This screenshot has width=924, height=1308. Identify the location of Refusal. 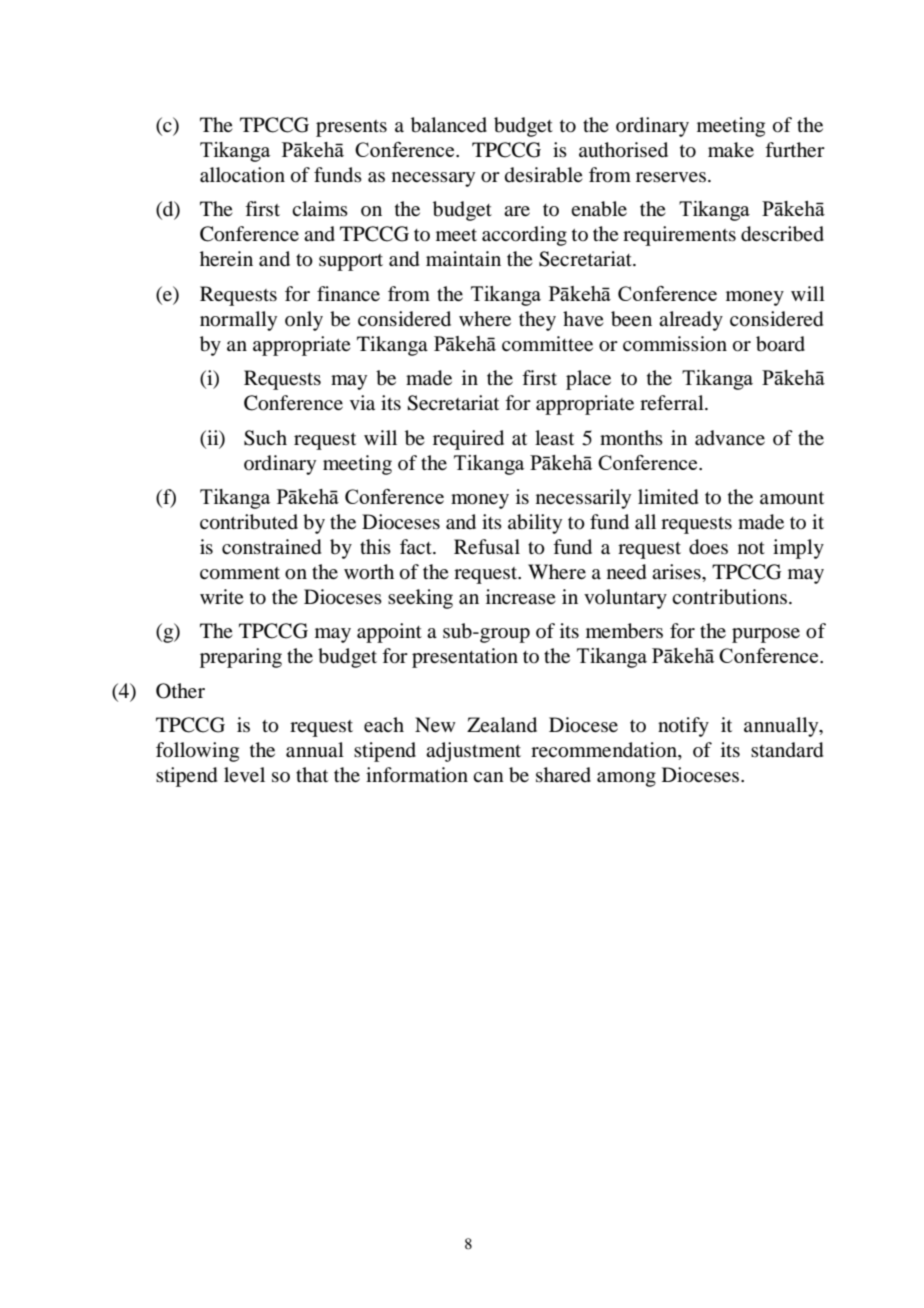
(487, 547).
